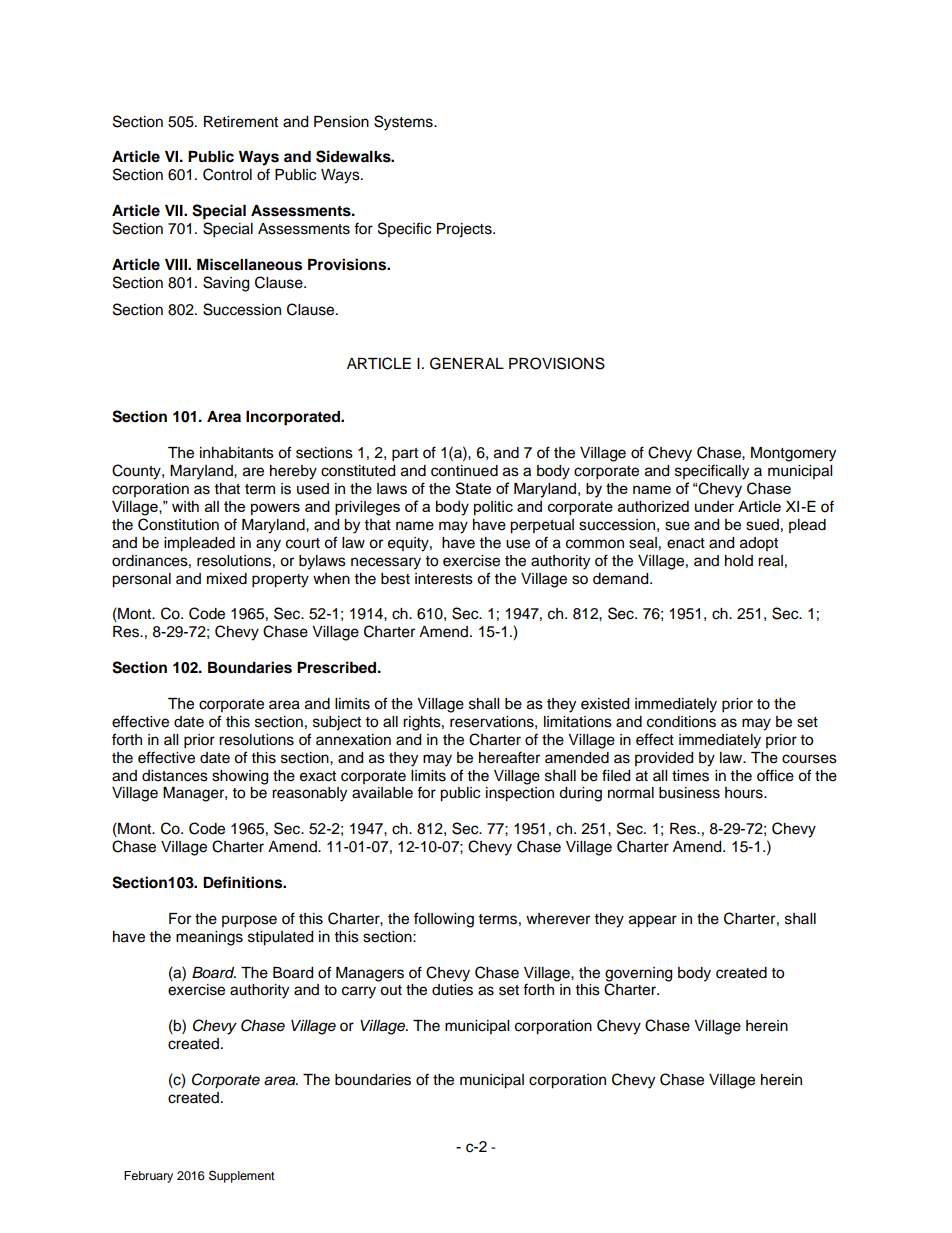 This screenshot has width=952, height=1233. I want to click on Supplement, so click(242, 1176).
